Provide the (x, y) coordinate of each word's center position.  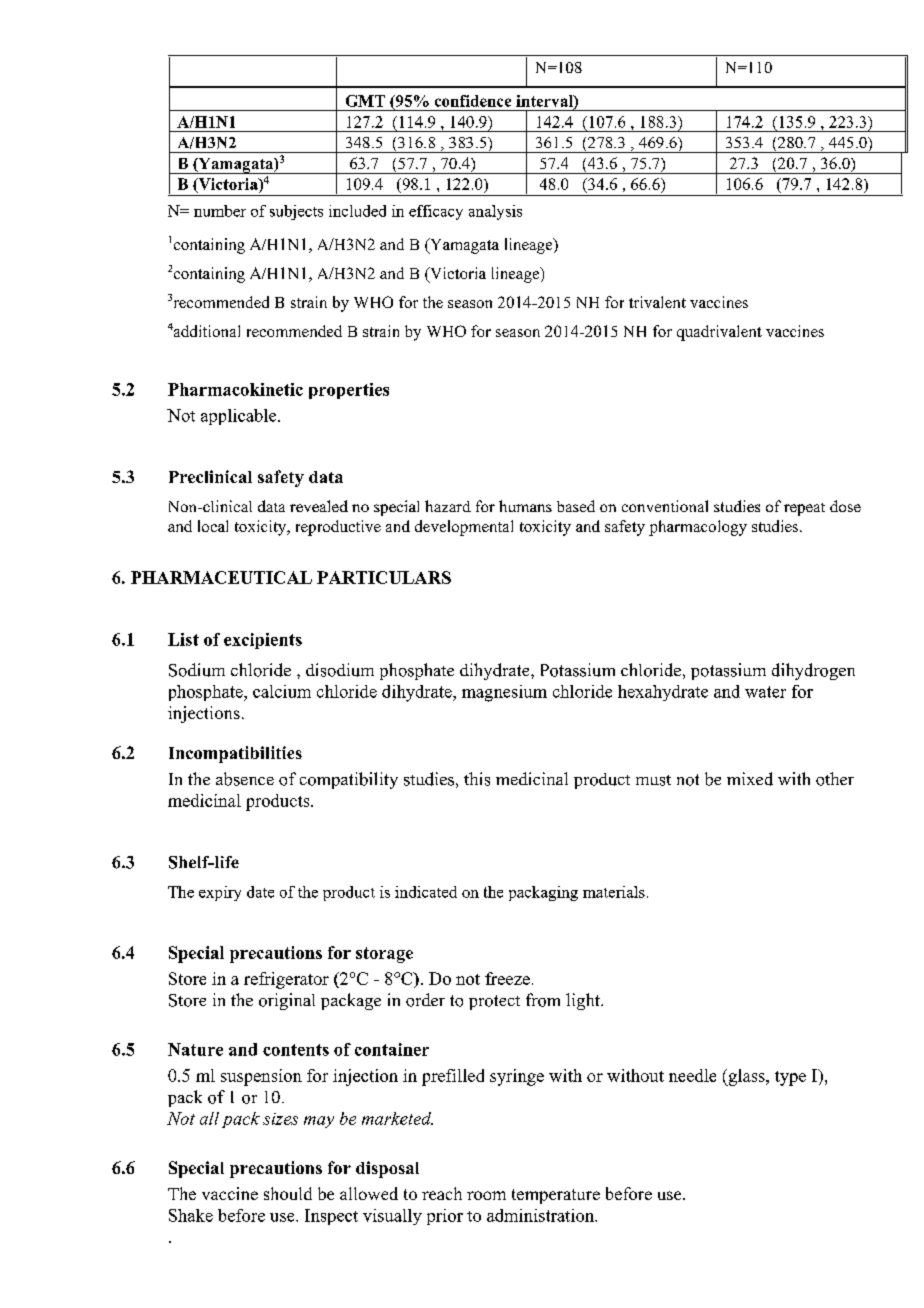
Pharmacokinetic (235, 389)
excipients (263, 641)
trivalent (657, 302)
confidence (473, 101)
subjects (296, 212)
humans (525, 506)
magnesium (504, 693)
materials (614, 892)
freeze (507, 978)
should (288, 1193)
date (260, 892)
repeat (804, 509)
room (486, 1195)
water (765, 692)
